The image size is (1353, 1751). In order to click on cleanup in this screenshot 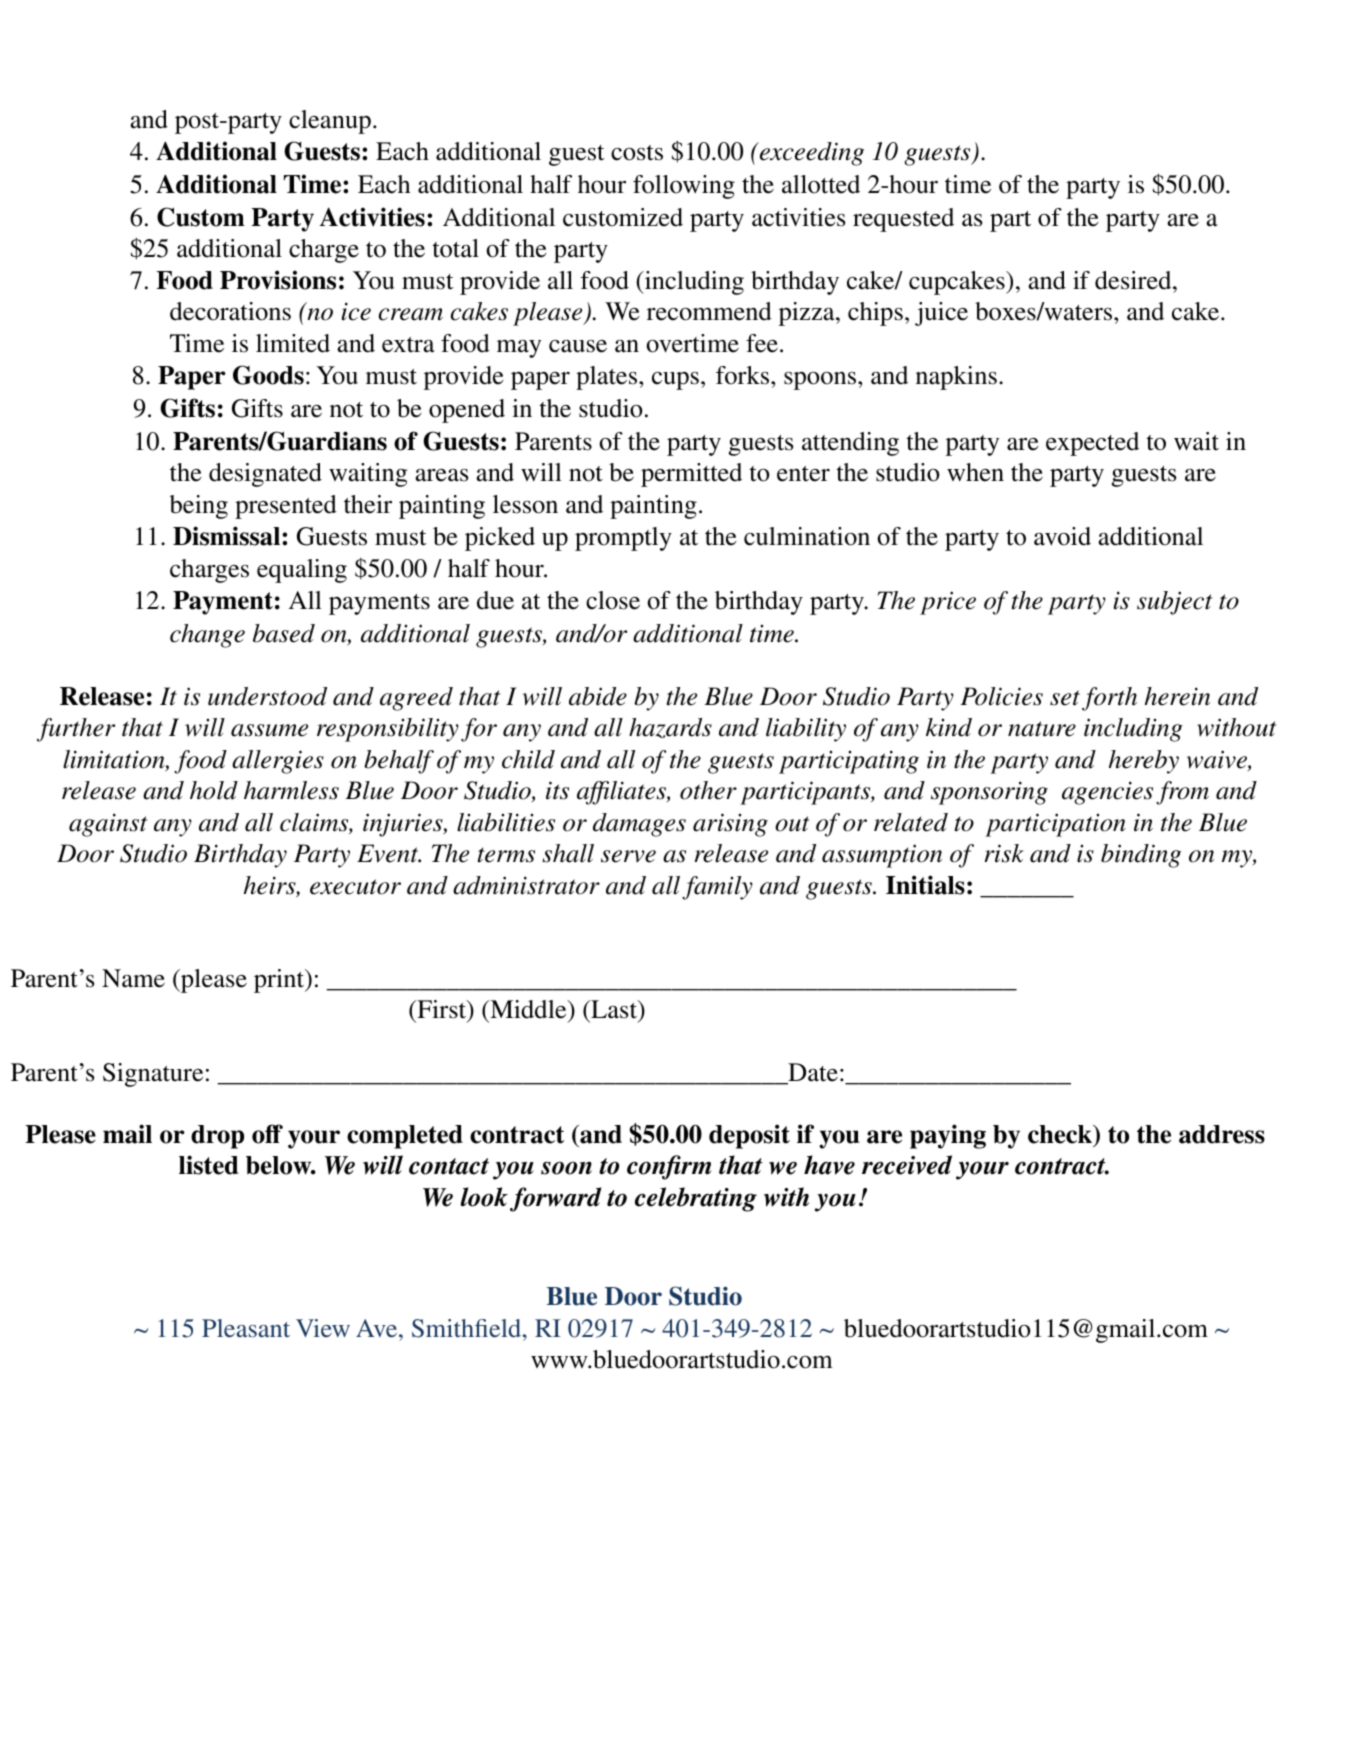, I will do `click(330, 122)`.
